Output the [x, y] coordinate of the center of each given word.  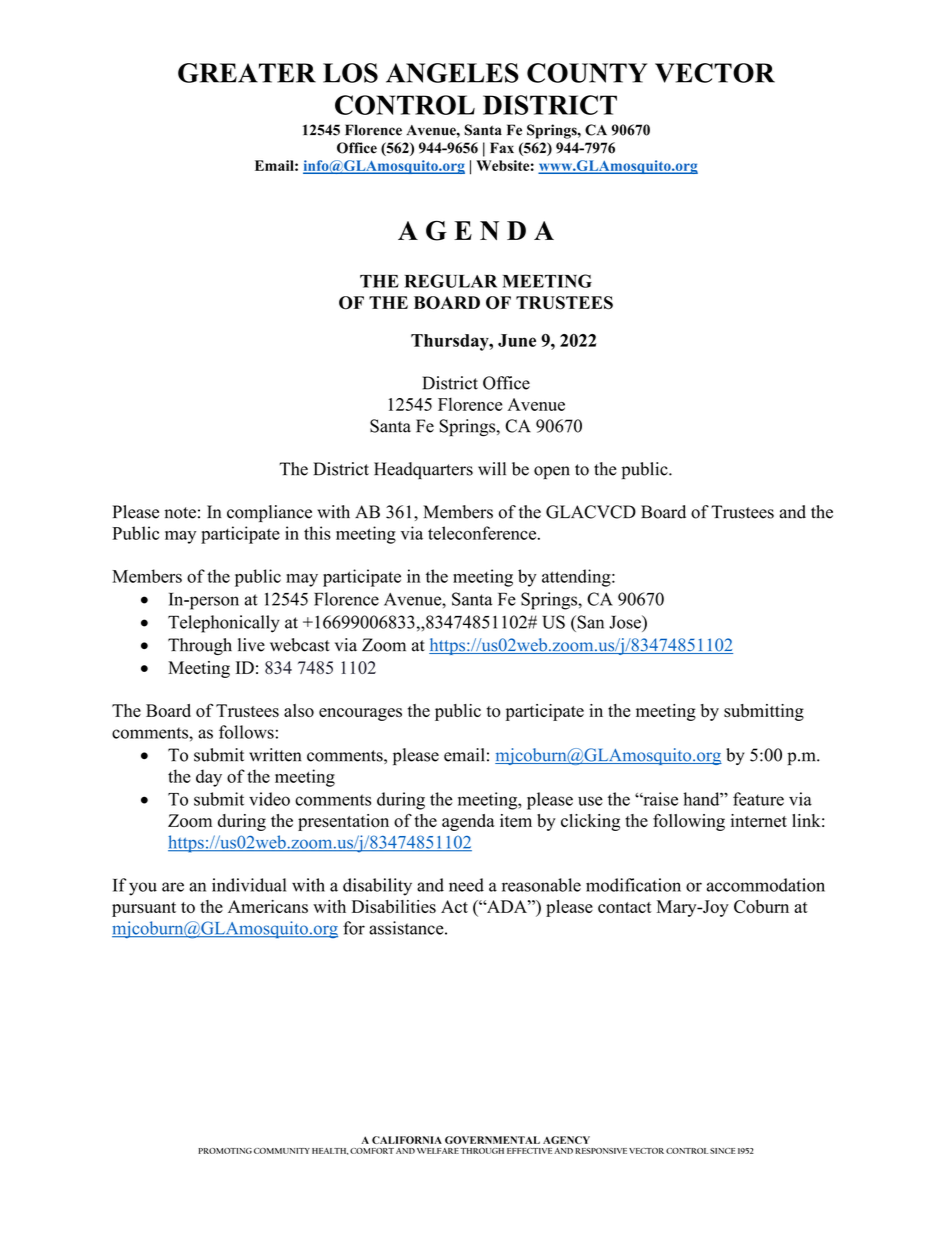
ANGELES [452, 73]
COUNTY [587, 73]
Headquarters [423, 470]
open [552, 472]
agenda [468, 822]
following [689, 822]
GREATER [247, 73]
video [269, 799]
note [180, 513]
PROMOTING [225, 1151]
